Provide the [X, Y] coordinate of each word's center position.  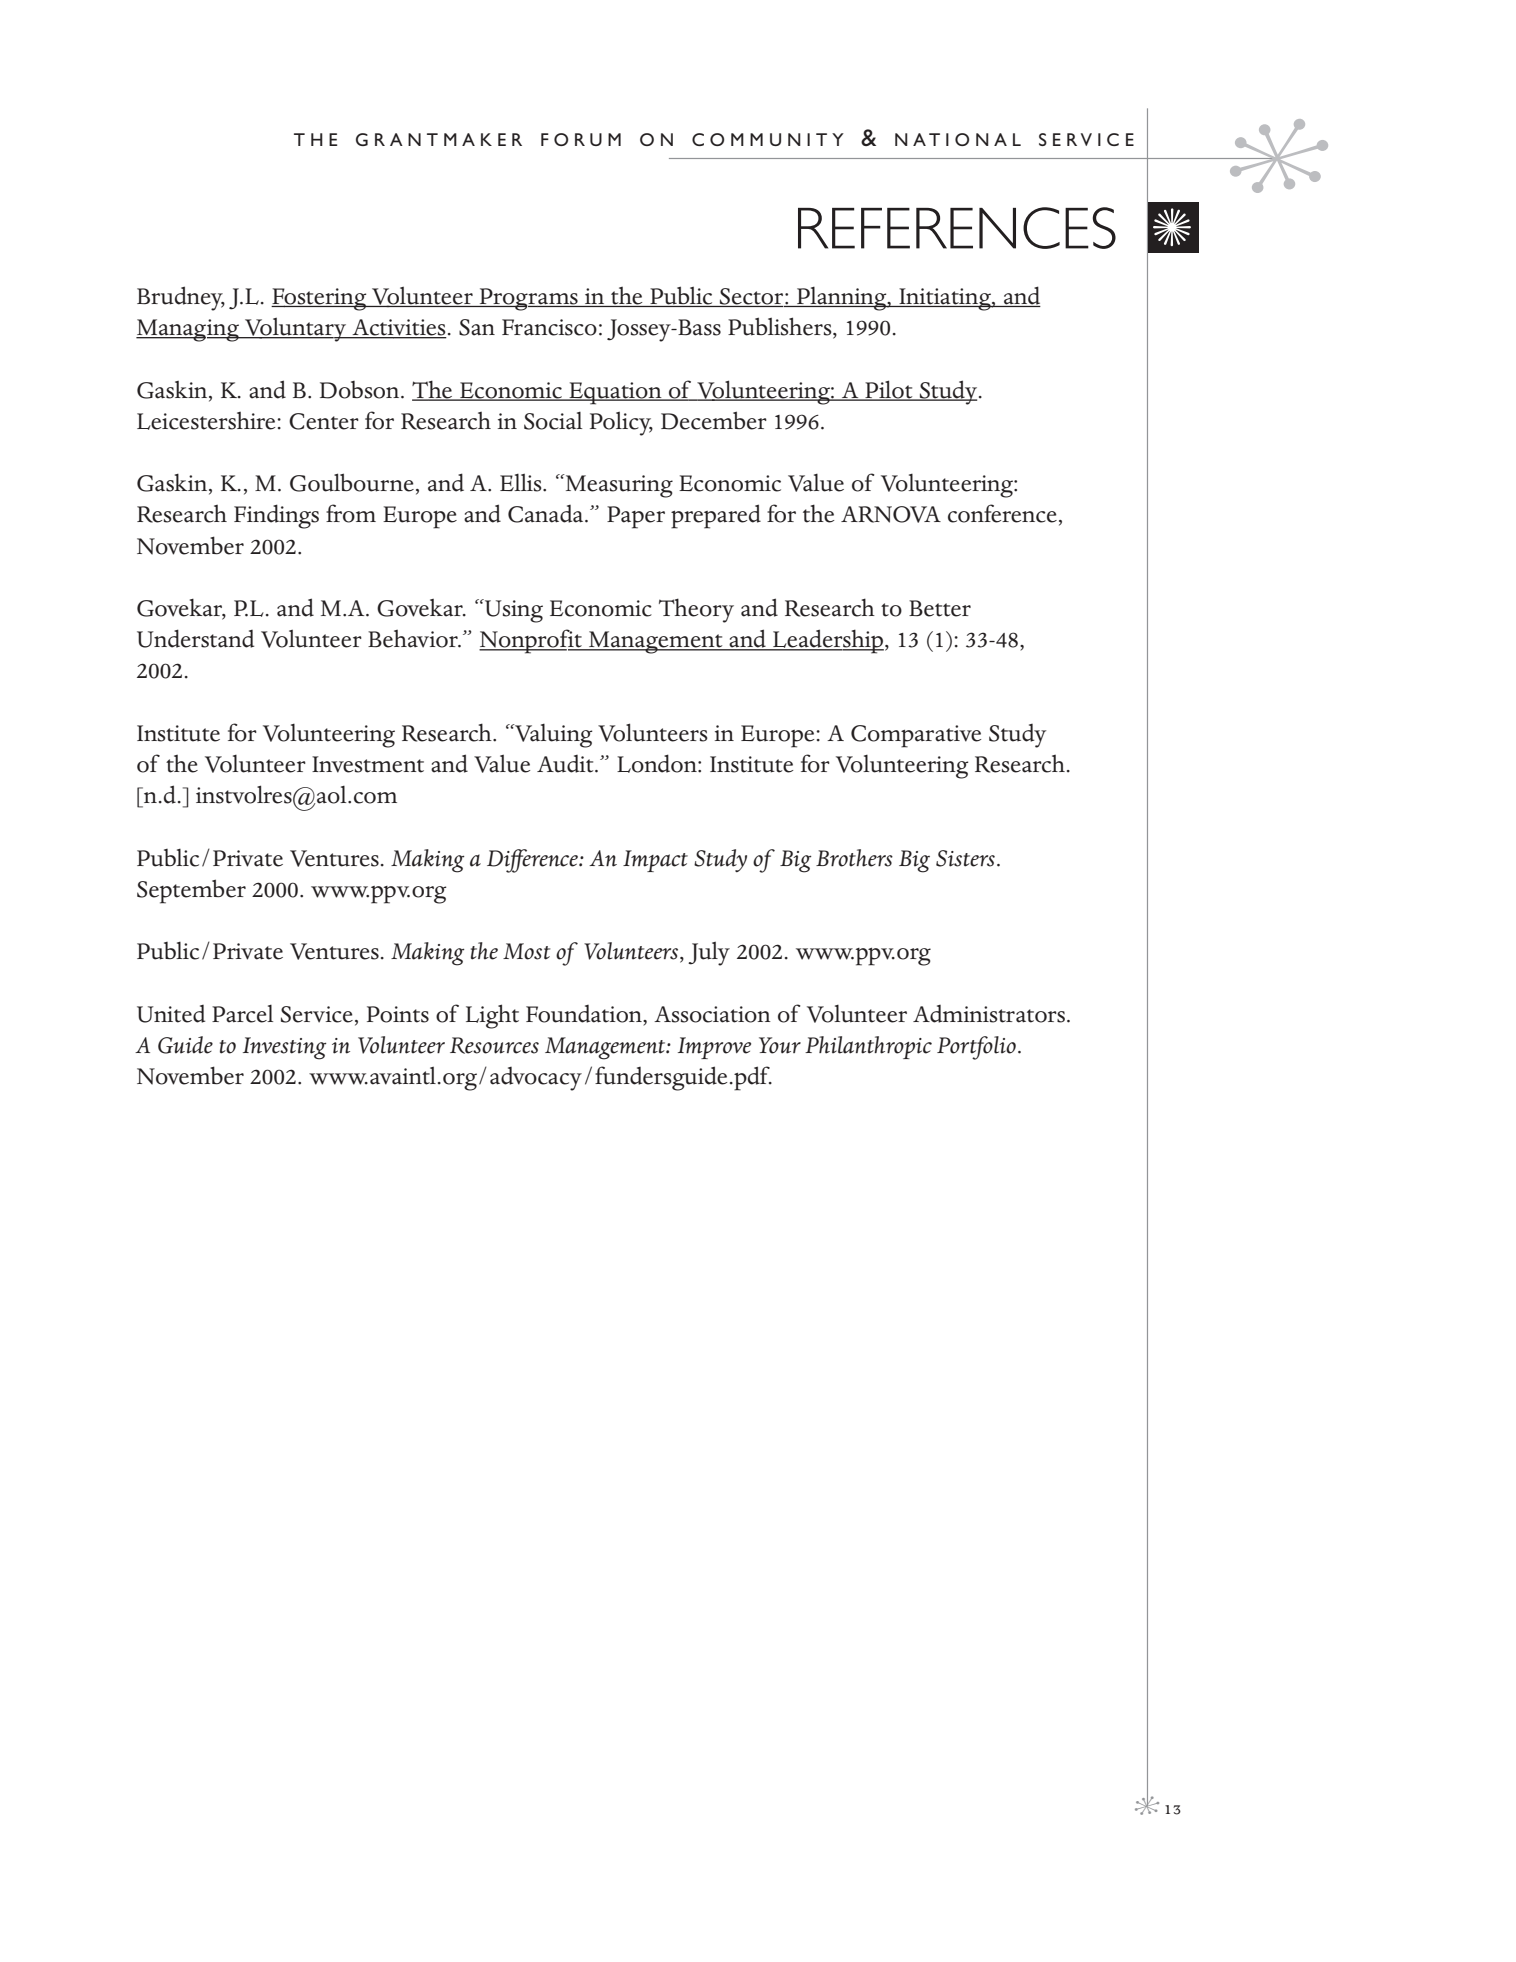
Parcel [242, 1014]
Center [324, 421]
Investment [368, 764]
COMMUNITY [768, 139]
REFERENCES [957, 228]
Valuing [552, 736]
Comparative [916, 736]
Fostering [320, 299]
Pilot [889, 390]
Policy [621, 423]
